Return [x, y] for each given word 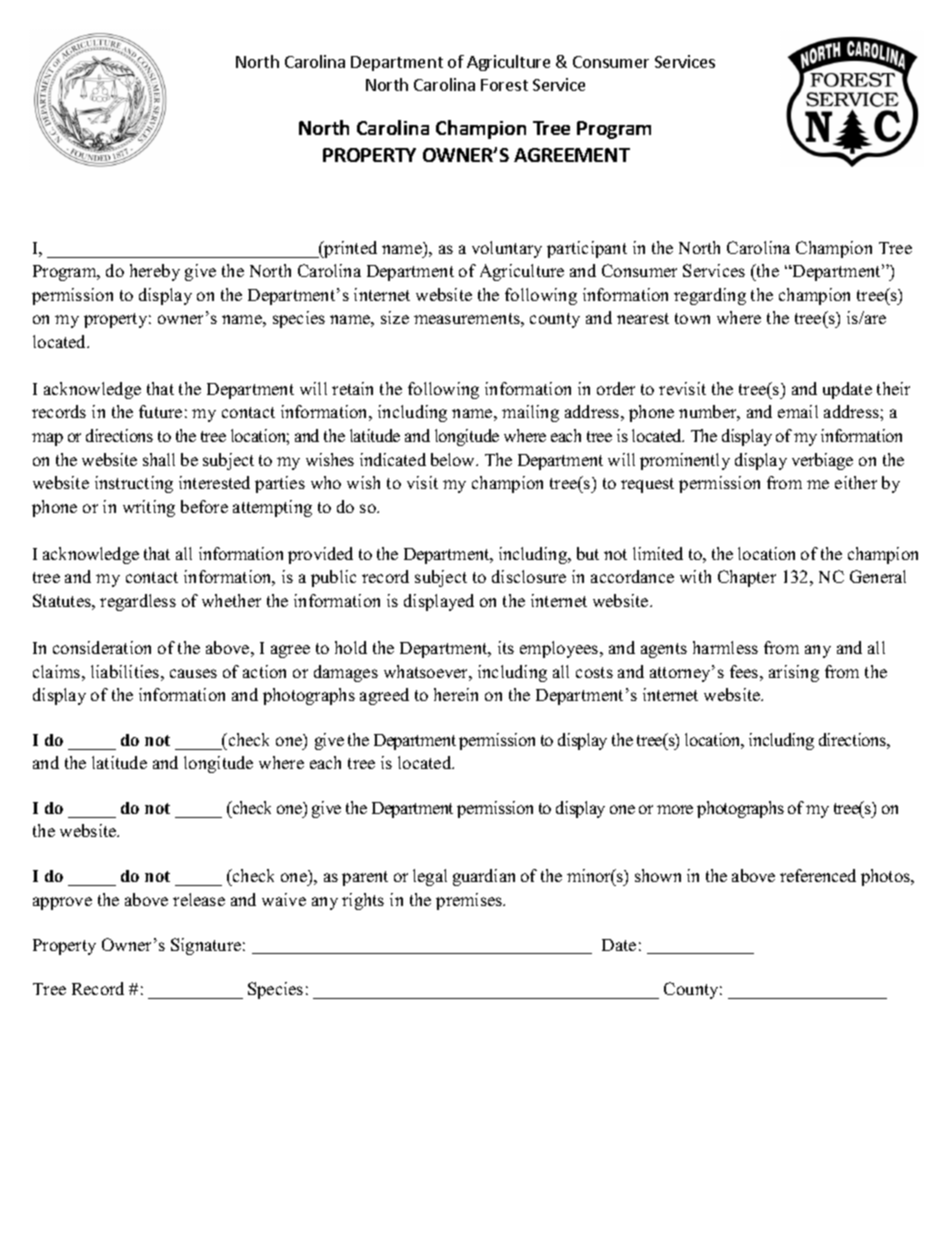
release [199, 899]
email [798, 411]
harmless [725, 647]
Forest [504, 85]
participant [587, 249]
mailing [530, 413]
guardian [484, 877]
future [160, 411]
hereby [155, 272]
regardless [138, 602]
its [506, 647]
